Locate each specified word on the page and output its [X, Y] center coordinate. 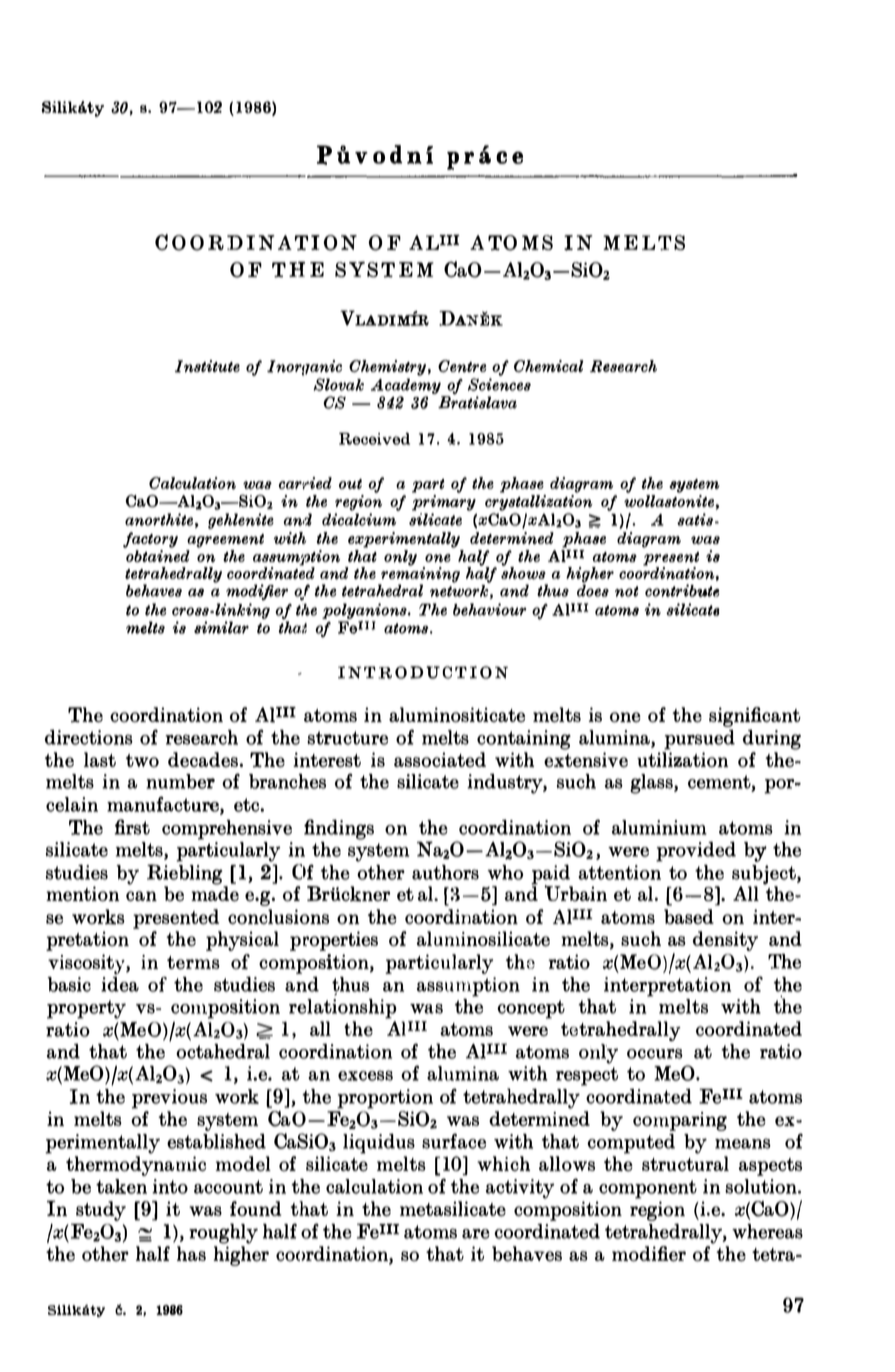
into [170, 1186]
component [648, 1189]
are [476, 1234]
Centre [462, 366]
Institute [207, 366]
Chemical [549, 366]
